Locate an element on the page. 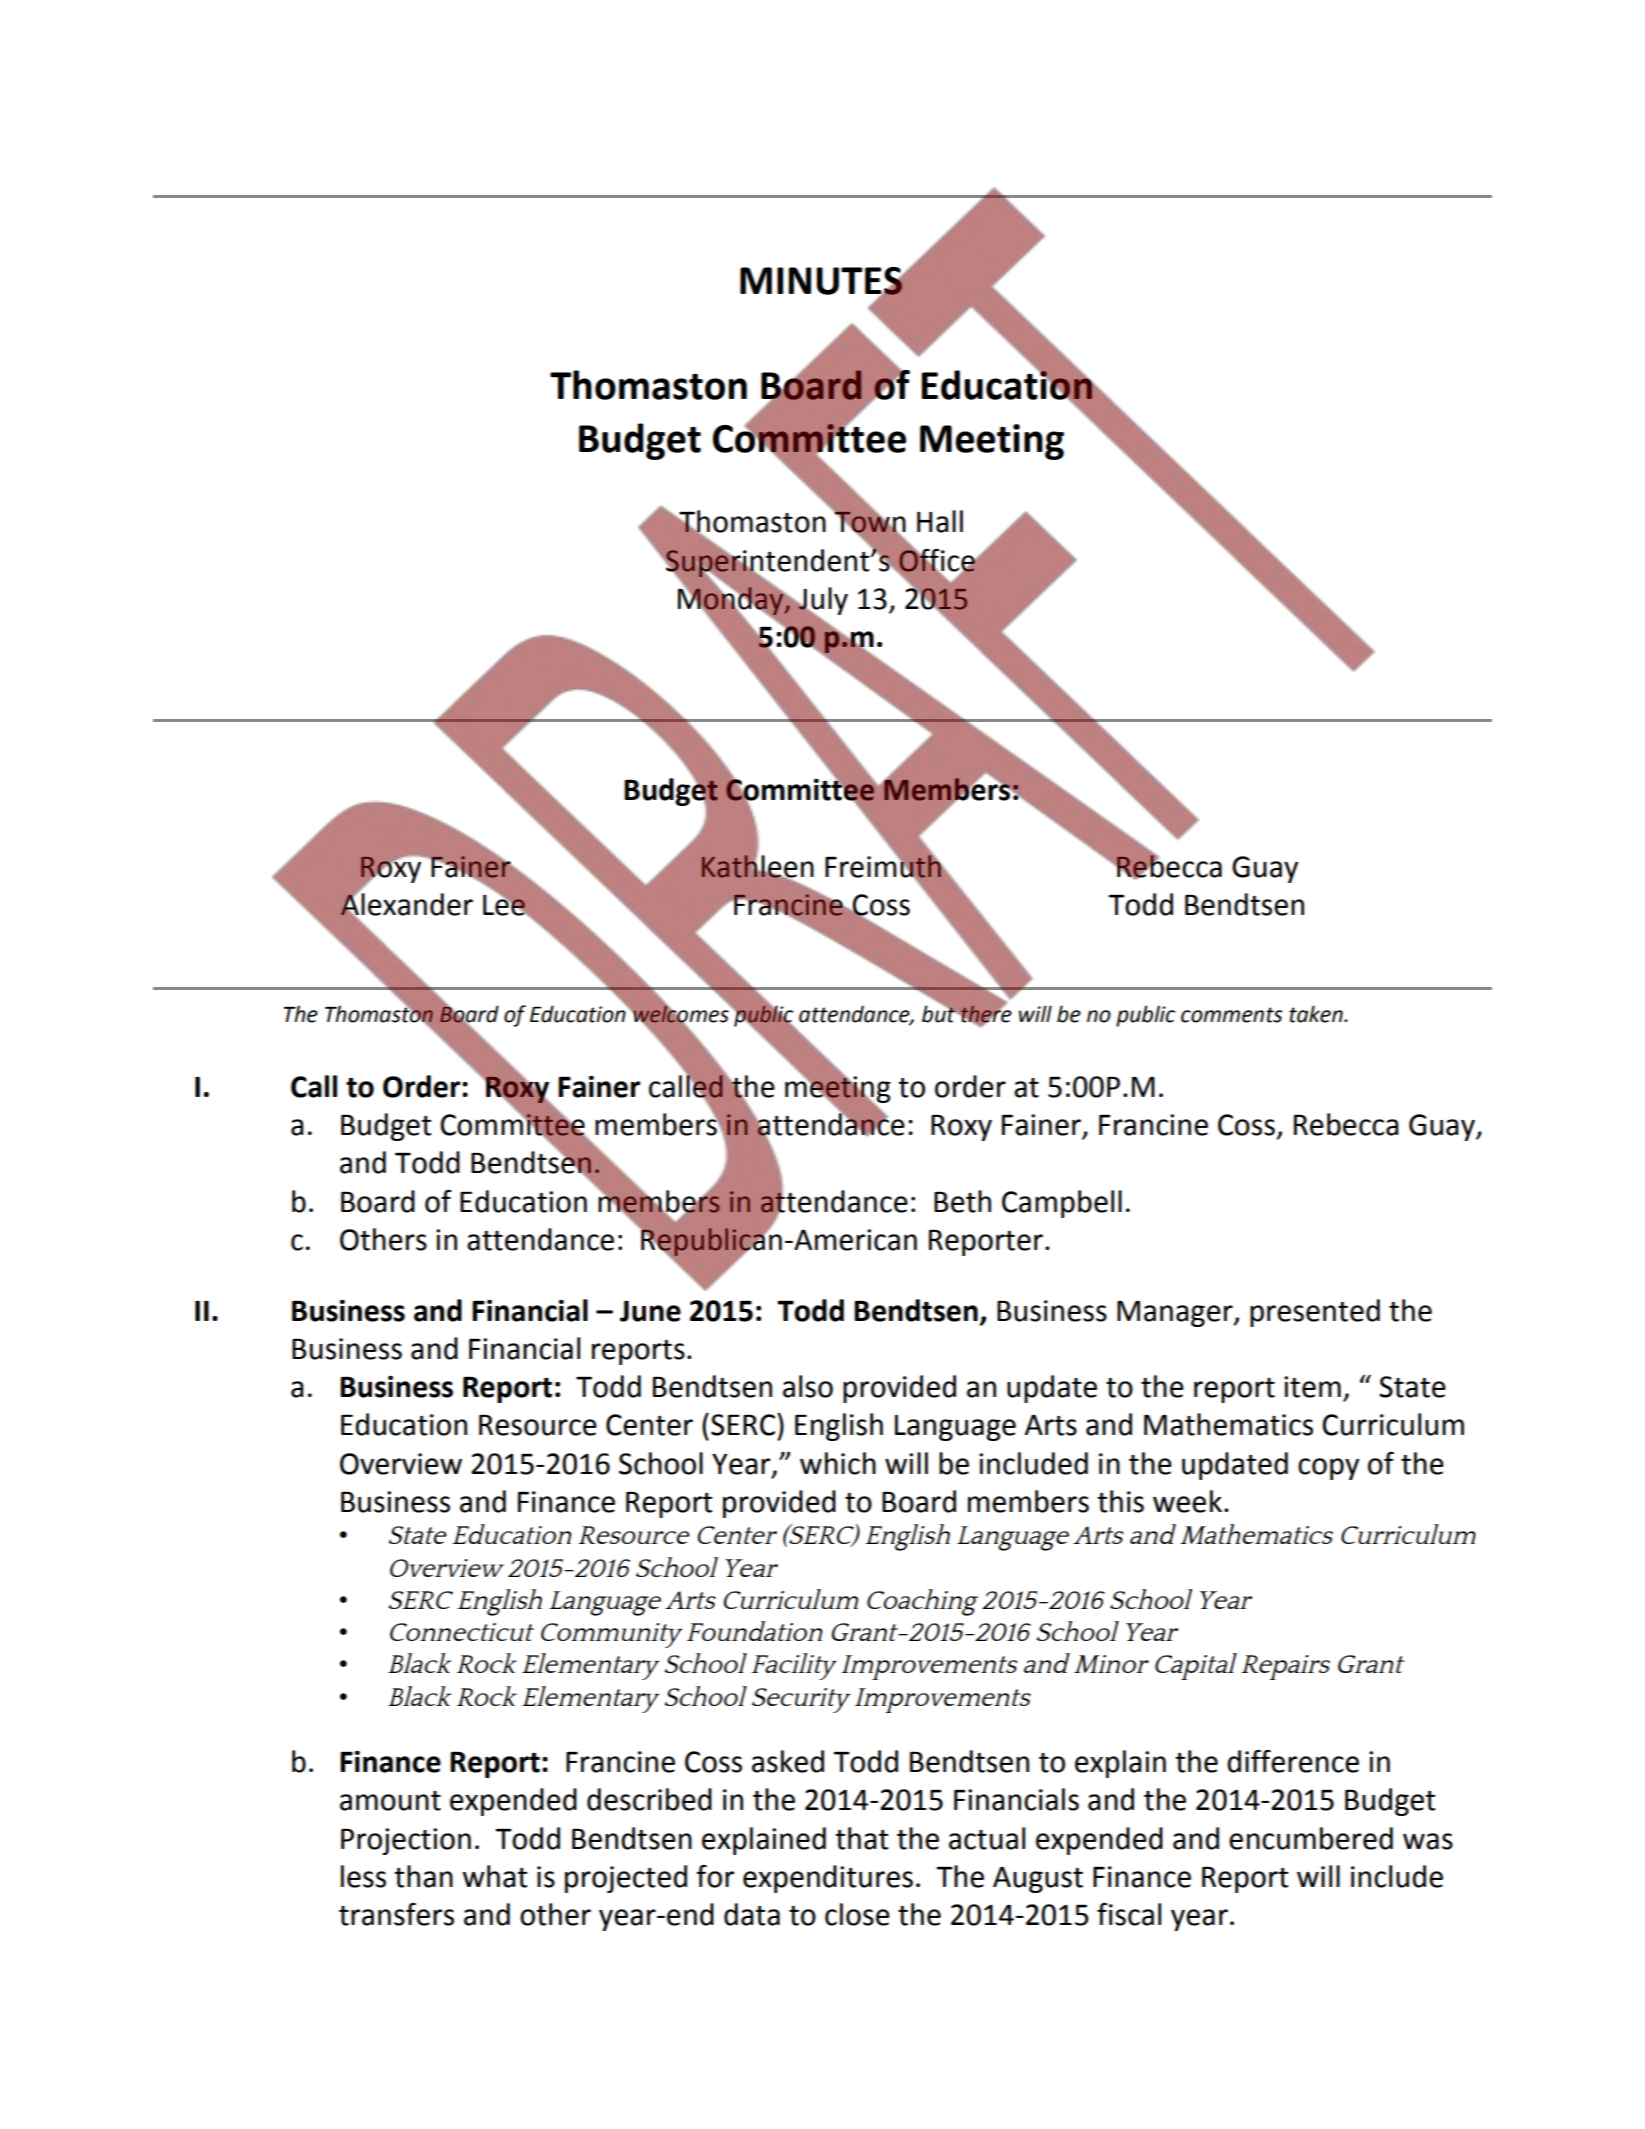 The width and height of the document is (1645, 2129). taken is located at coordinates (1317, 1014).
